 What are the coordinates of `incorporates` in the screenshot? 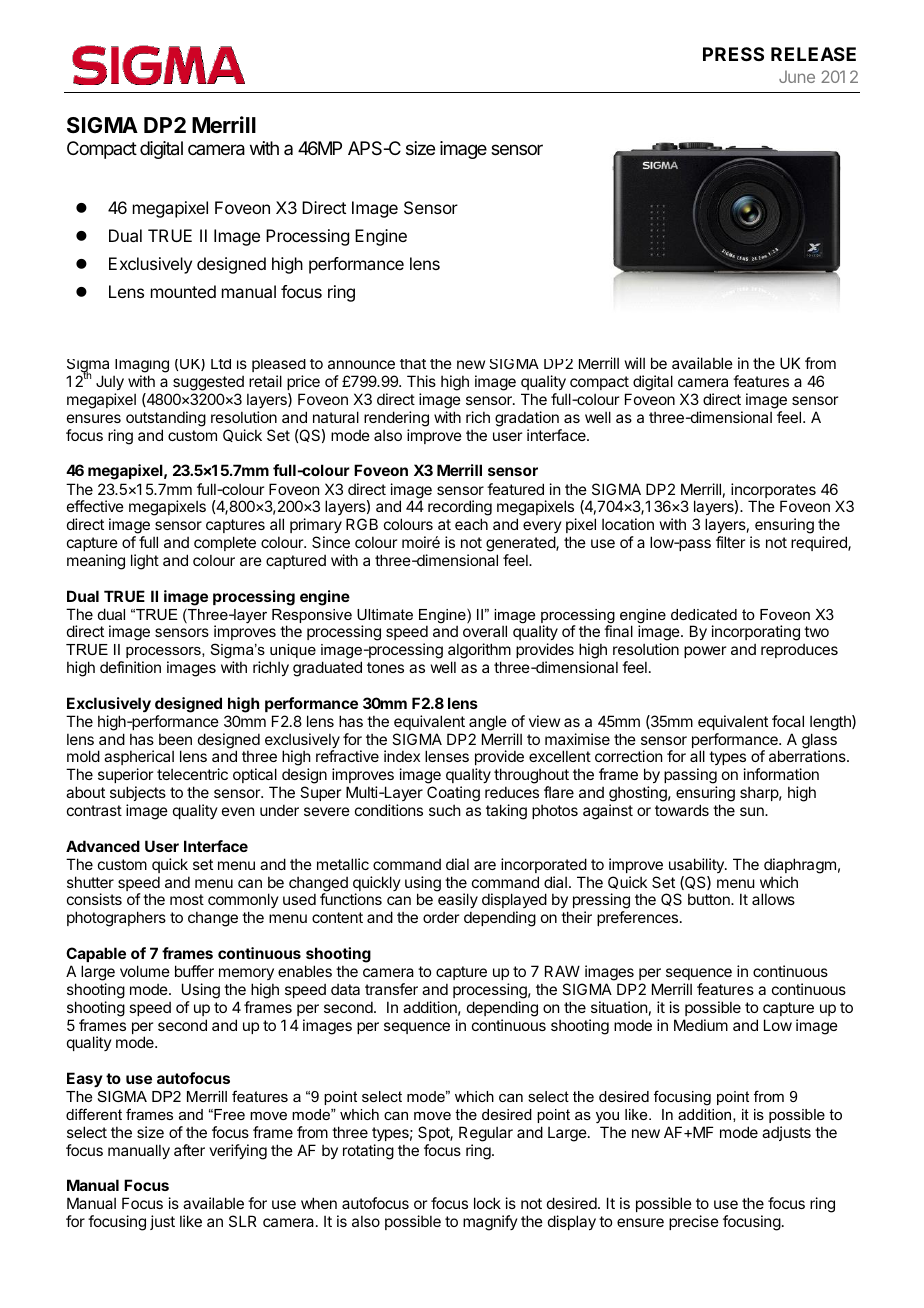 It's located at (773, 492).
